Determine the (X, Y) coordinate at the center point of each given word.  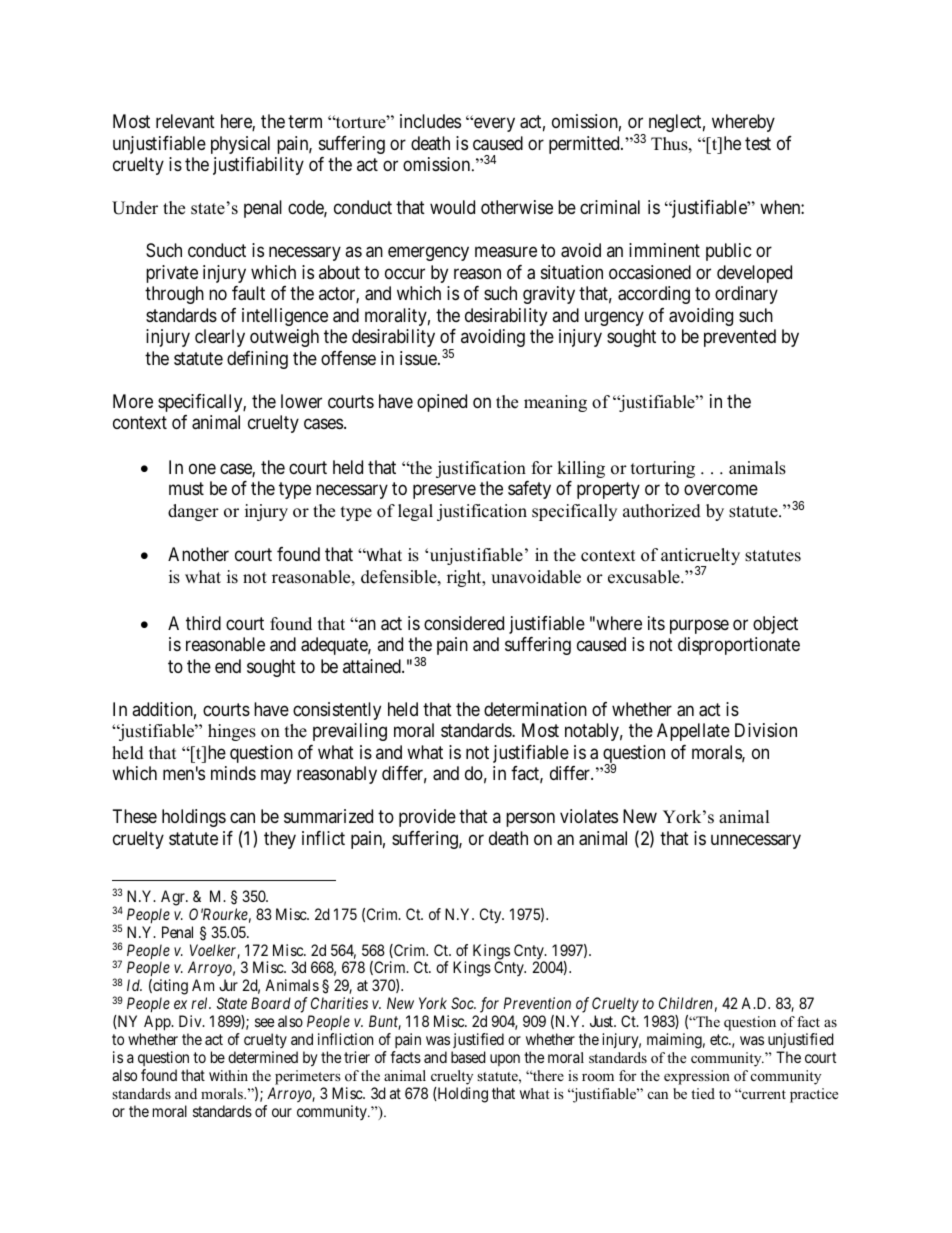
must (186, 488)
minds (233, 773)
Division (766, 730)
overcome (721, 490)
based (468, 1057)
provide (427, 818)
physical (240, 145)
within (228, 1075)
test (758, 143)
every (493, 125)
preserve (444, 492)
